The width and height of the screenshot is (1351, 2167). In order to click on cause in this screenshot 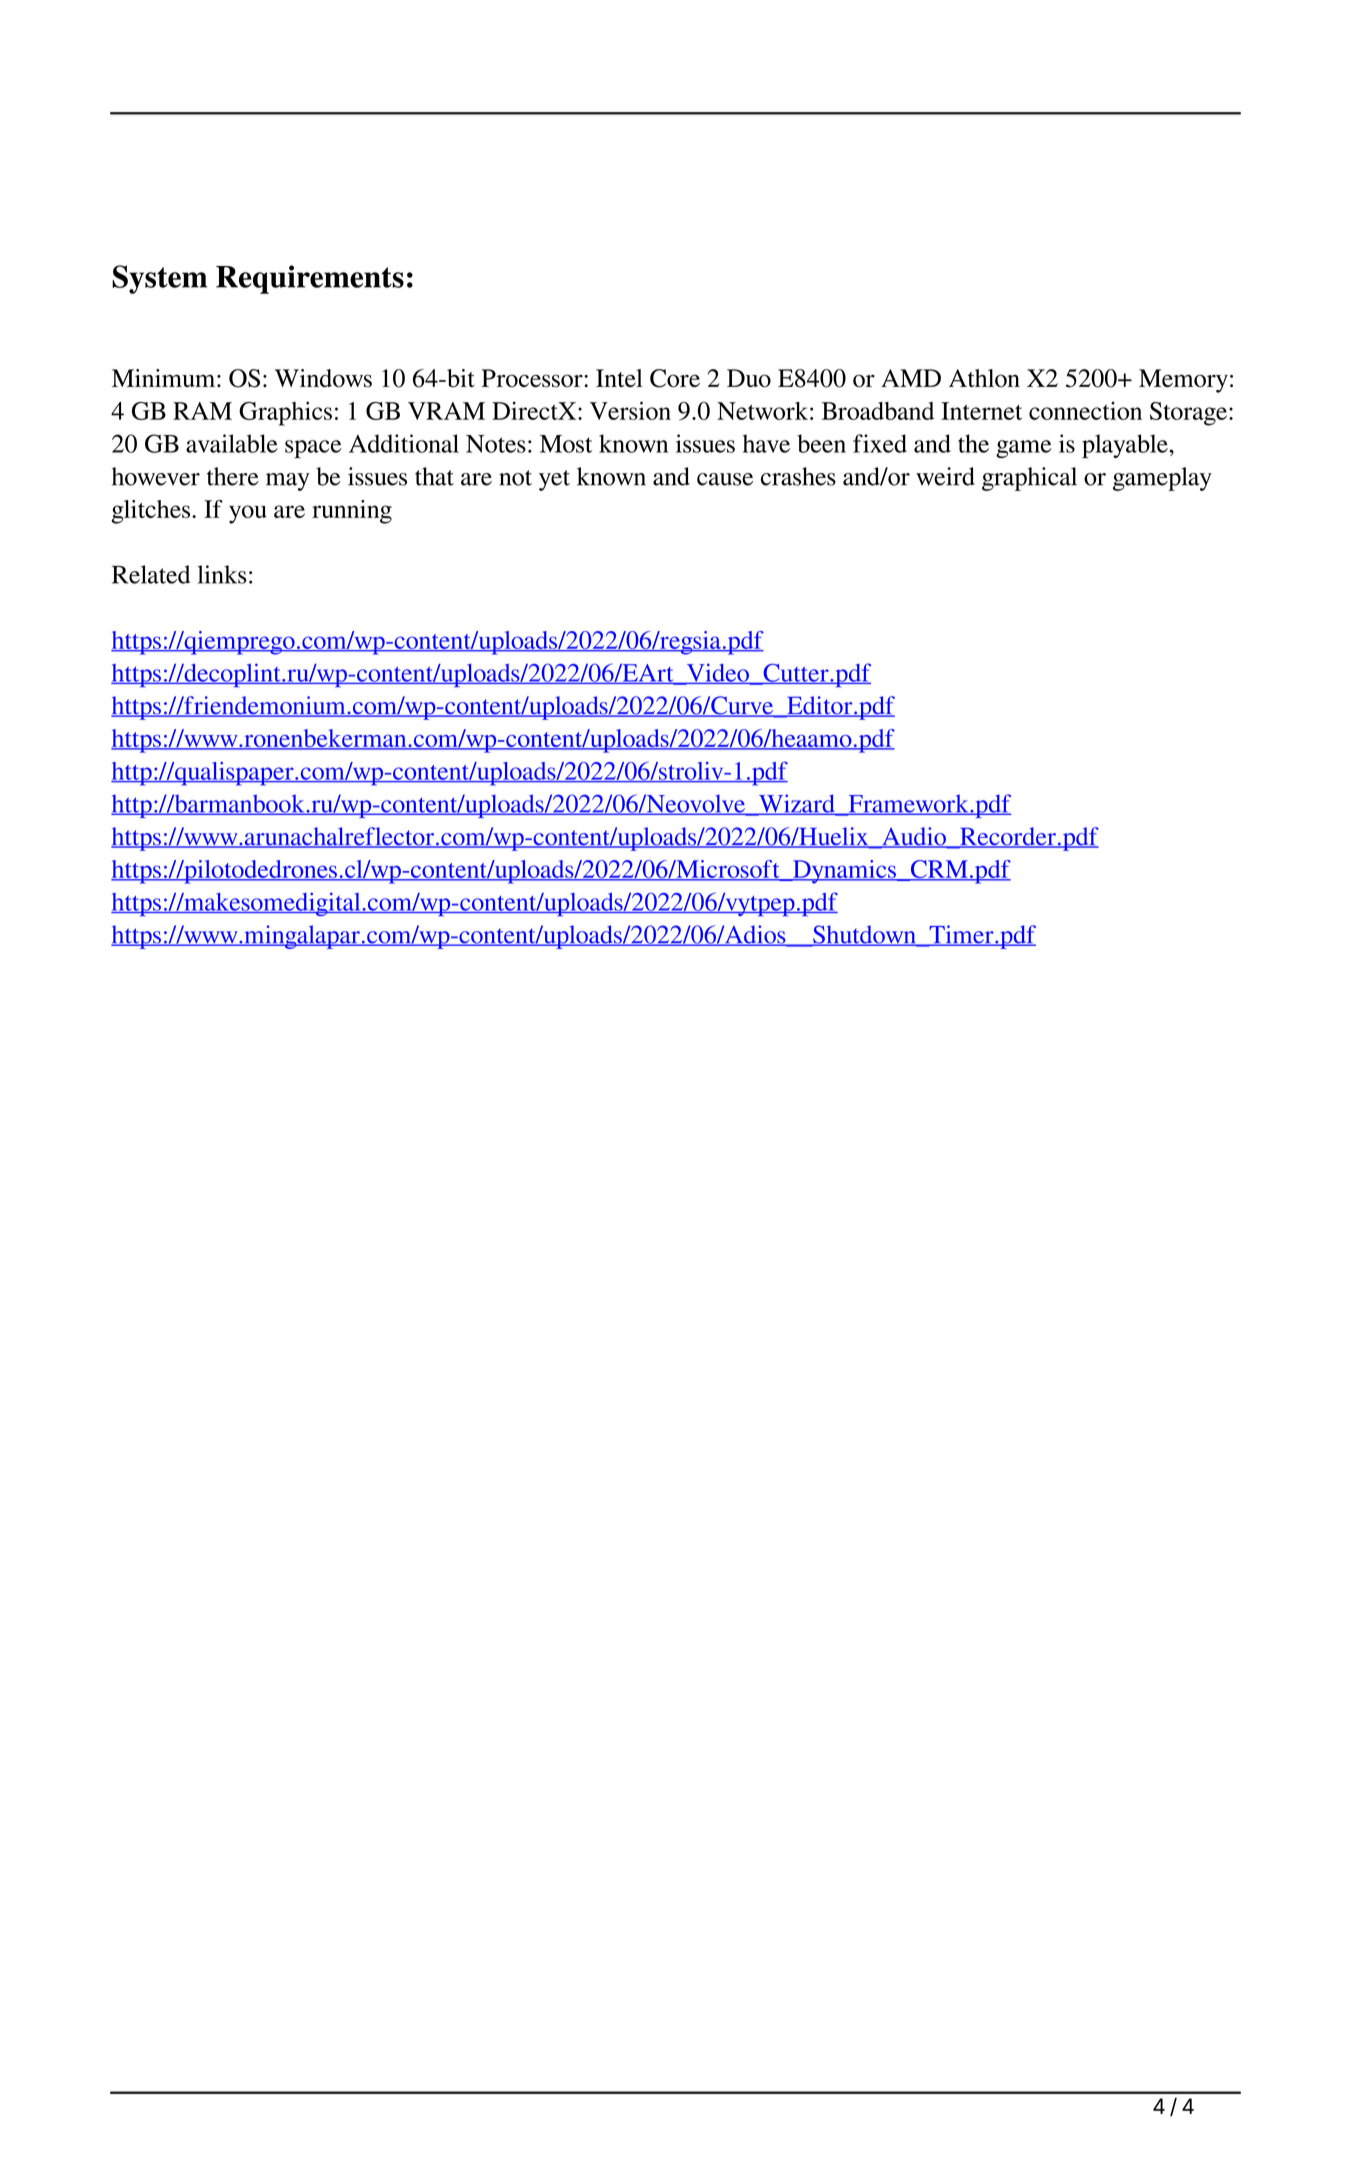, I will do `click(725, 479)`.
